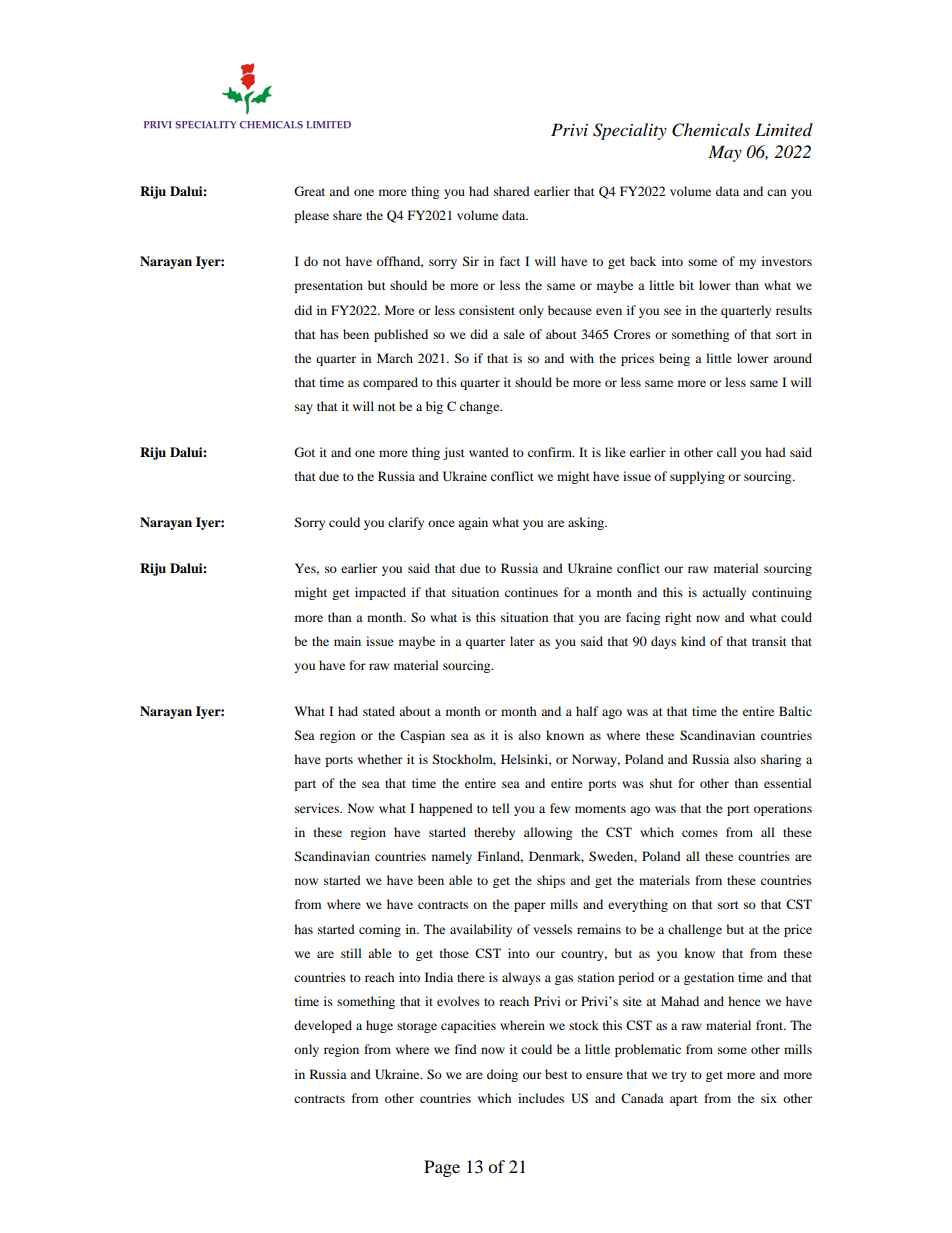 The height and width of the screenshot is (1233, 952). What do you see at coordinates (551, 452) in the screenshot?
I see `confirm` at bounding box center [551, 452].
